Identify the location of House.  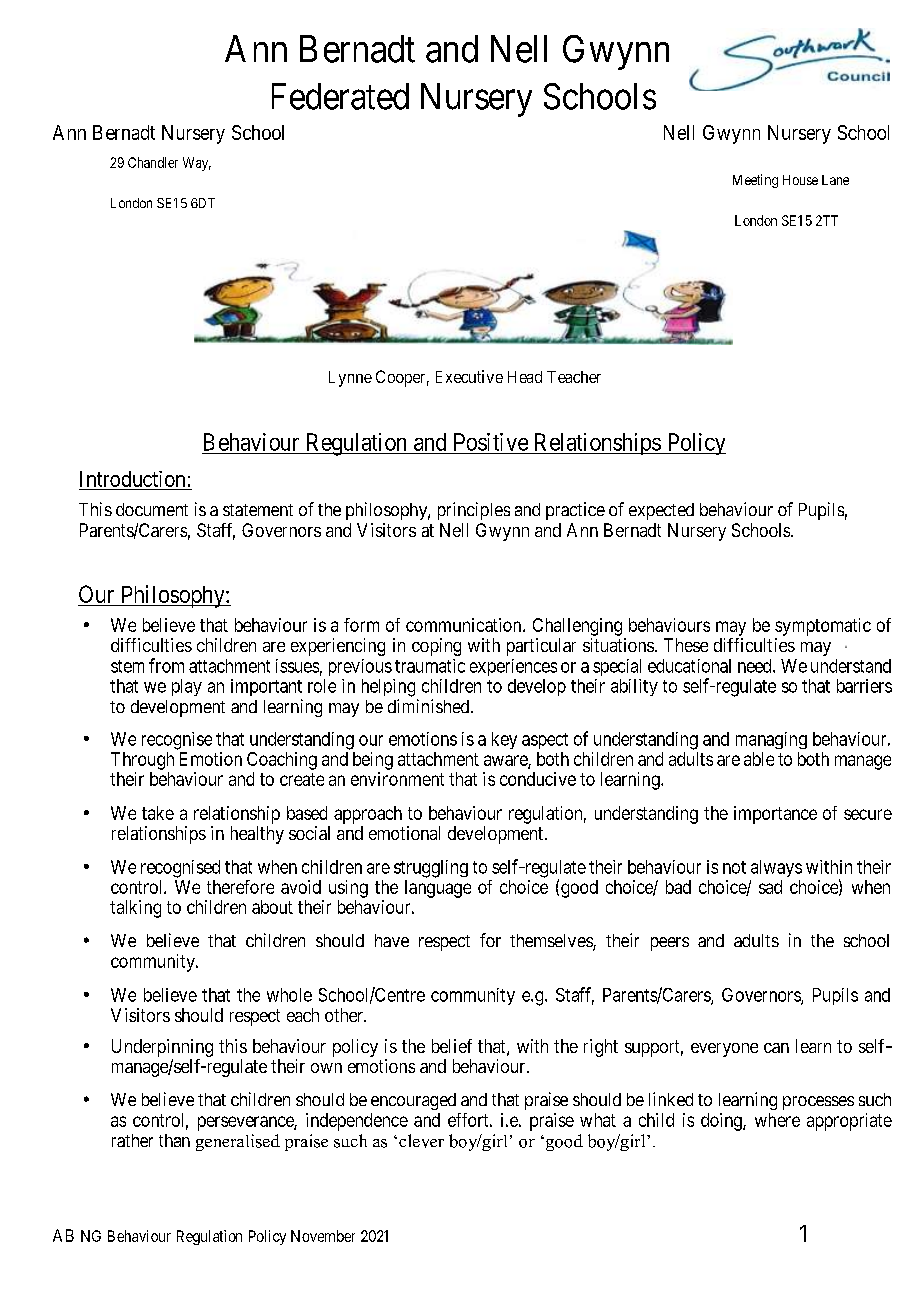
(800, 180).
